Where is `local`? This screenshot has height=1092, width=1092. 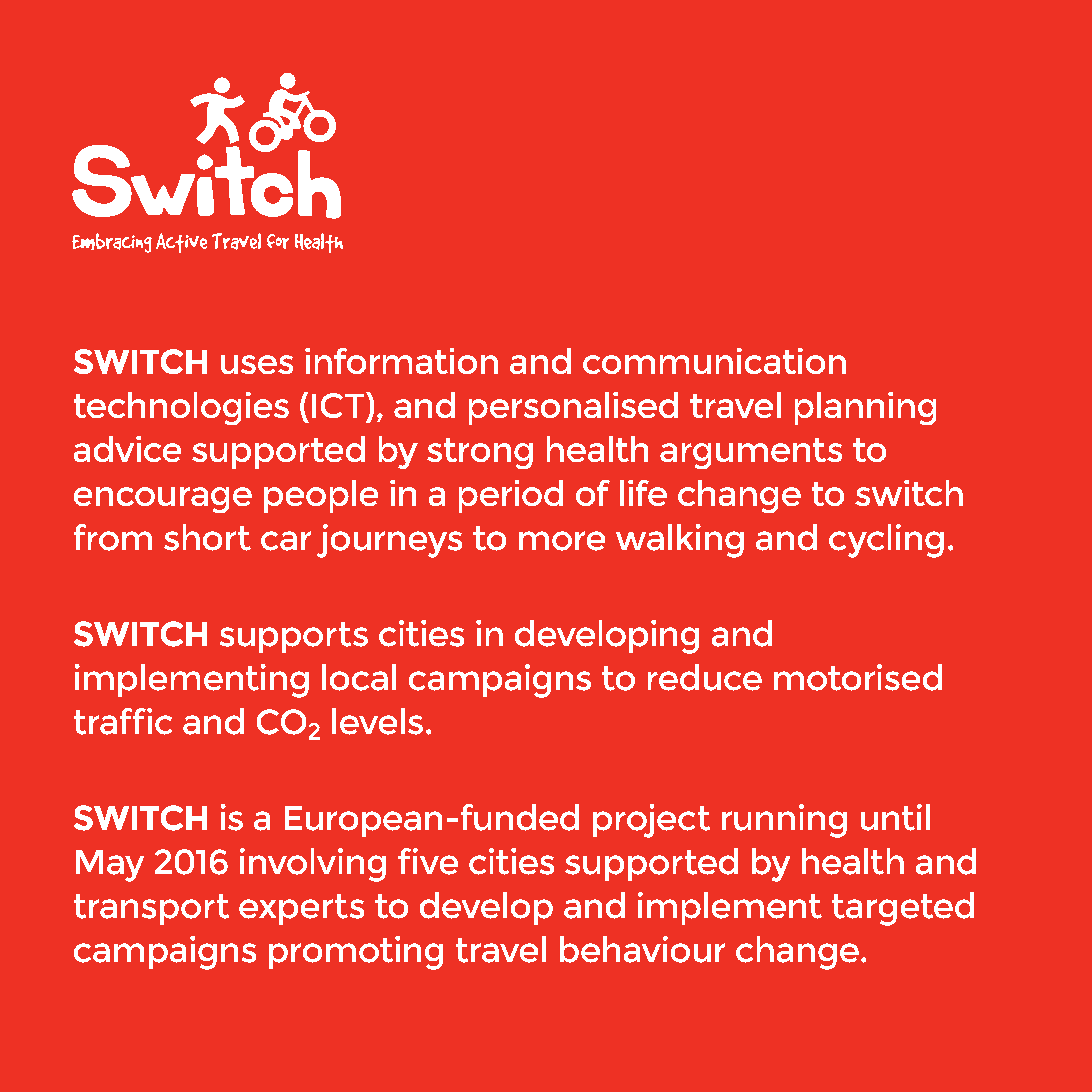 local is located at coordinates (359, 677).
